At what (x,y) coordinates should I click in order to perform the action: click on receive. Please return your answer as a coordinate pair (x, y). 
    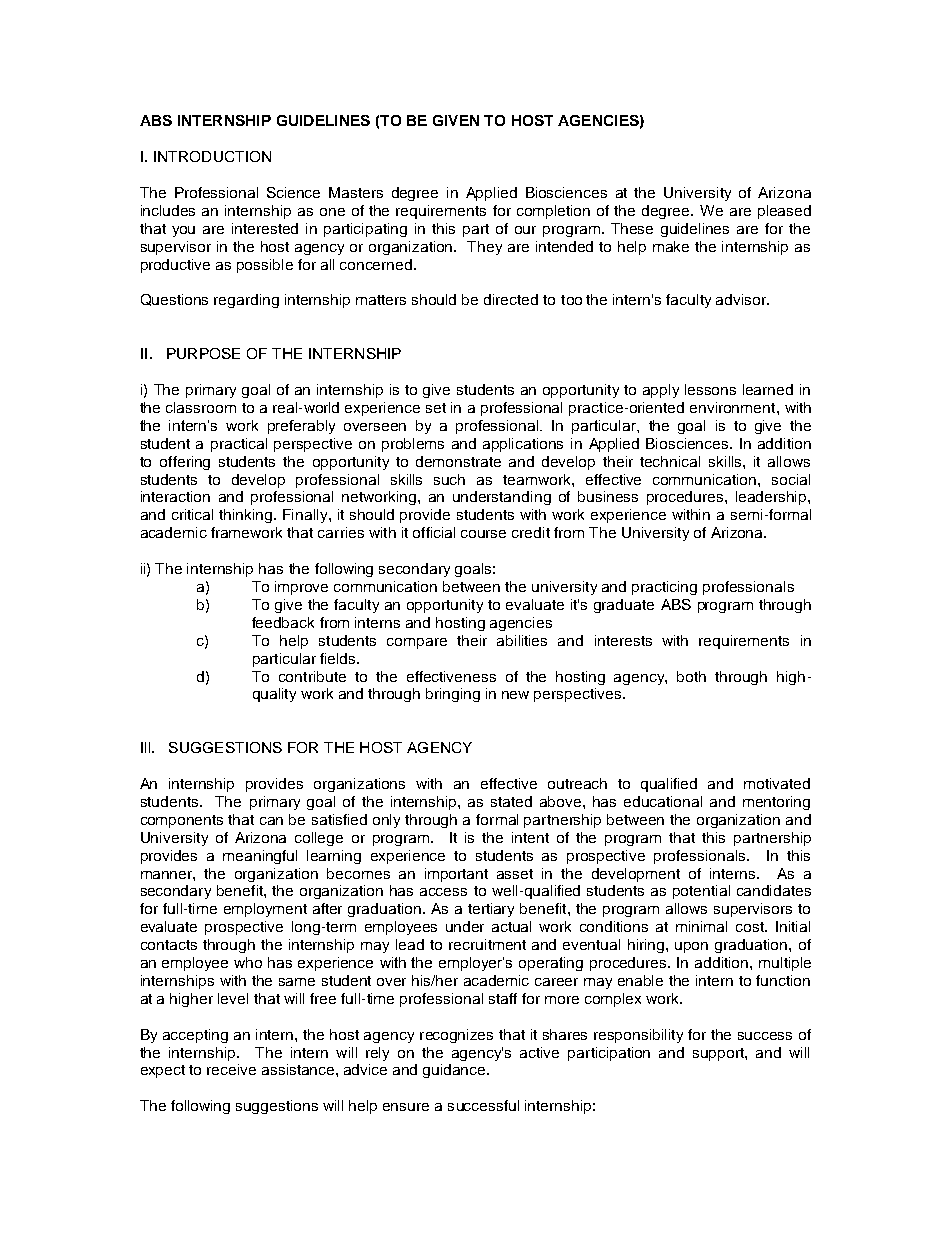
    Looking at the image, I should click on (231, 1069).
